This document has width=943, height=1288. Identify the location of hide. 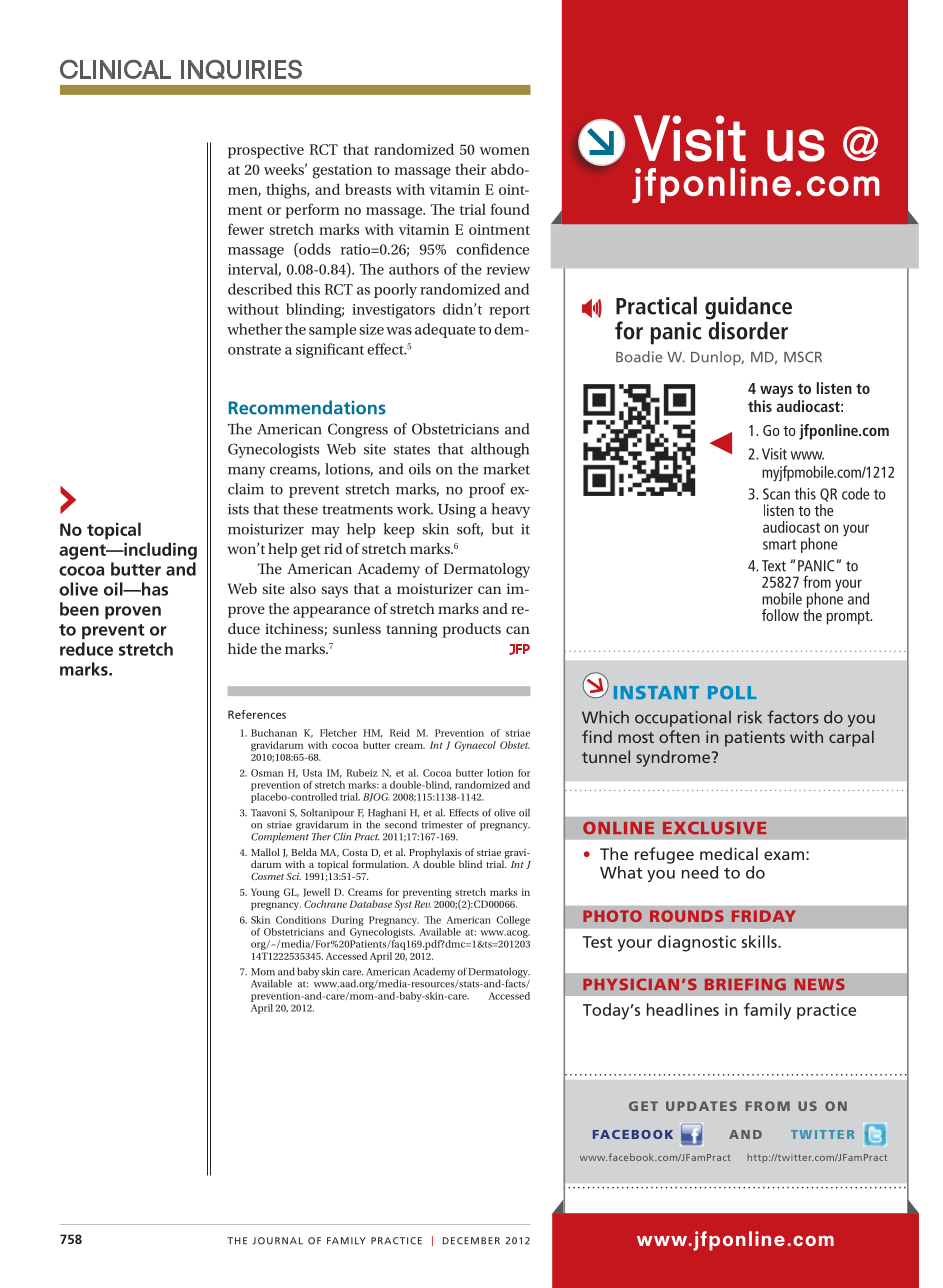
(242, 648).
